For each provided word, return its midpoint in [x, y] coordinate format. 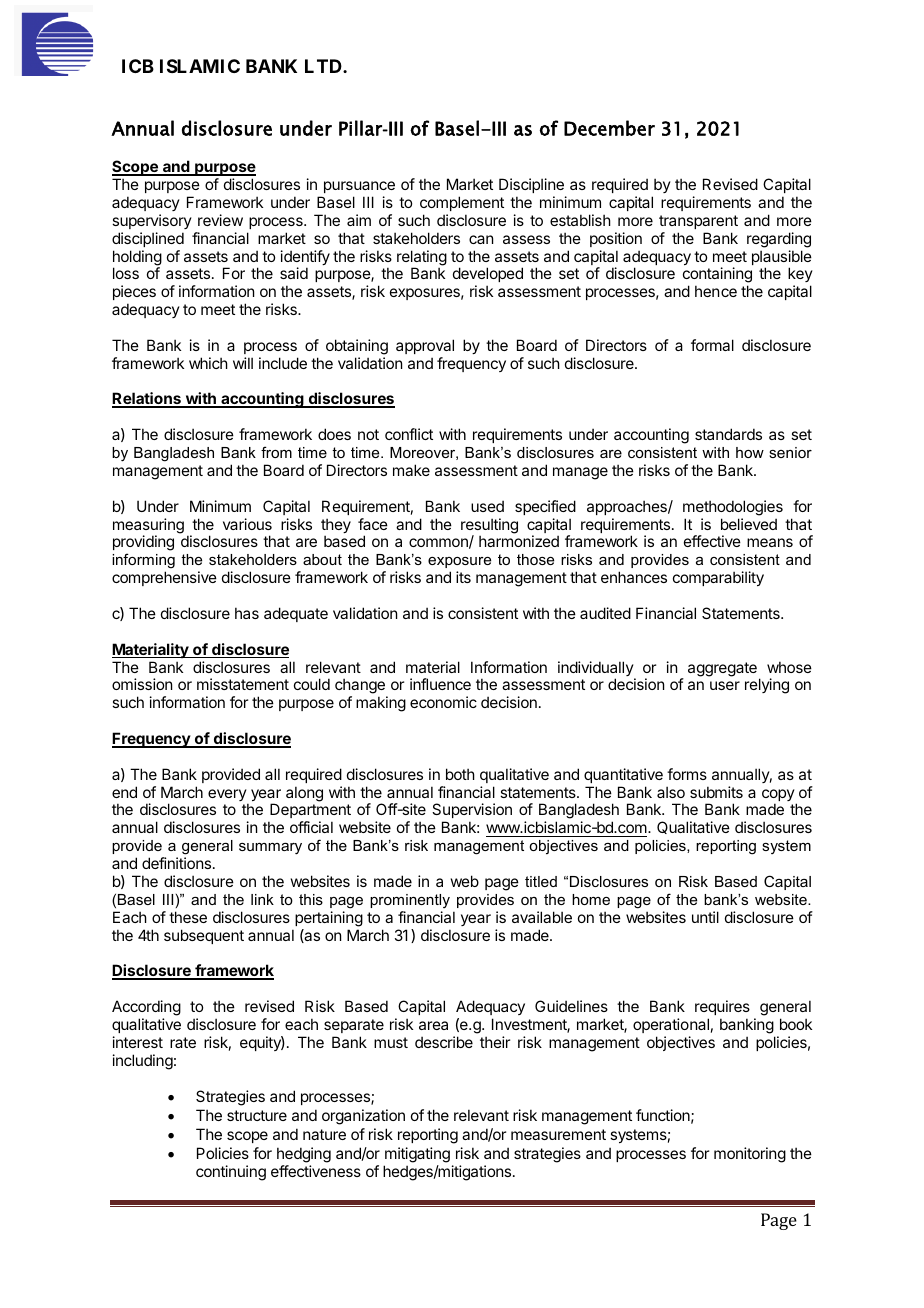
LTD [324, 66]
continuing [231, 1173]
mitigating [417, 1156]
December [609, 128]
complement [462, 203]
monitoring [750, 1155]
